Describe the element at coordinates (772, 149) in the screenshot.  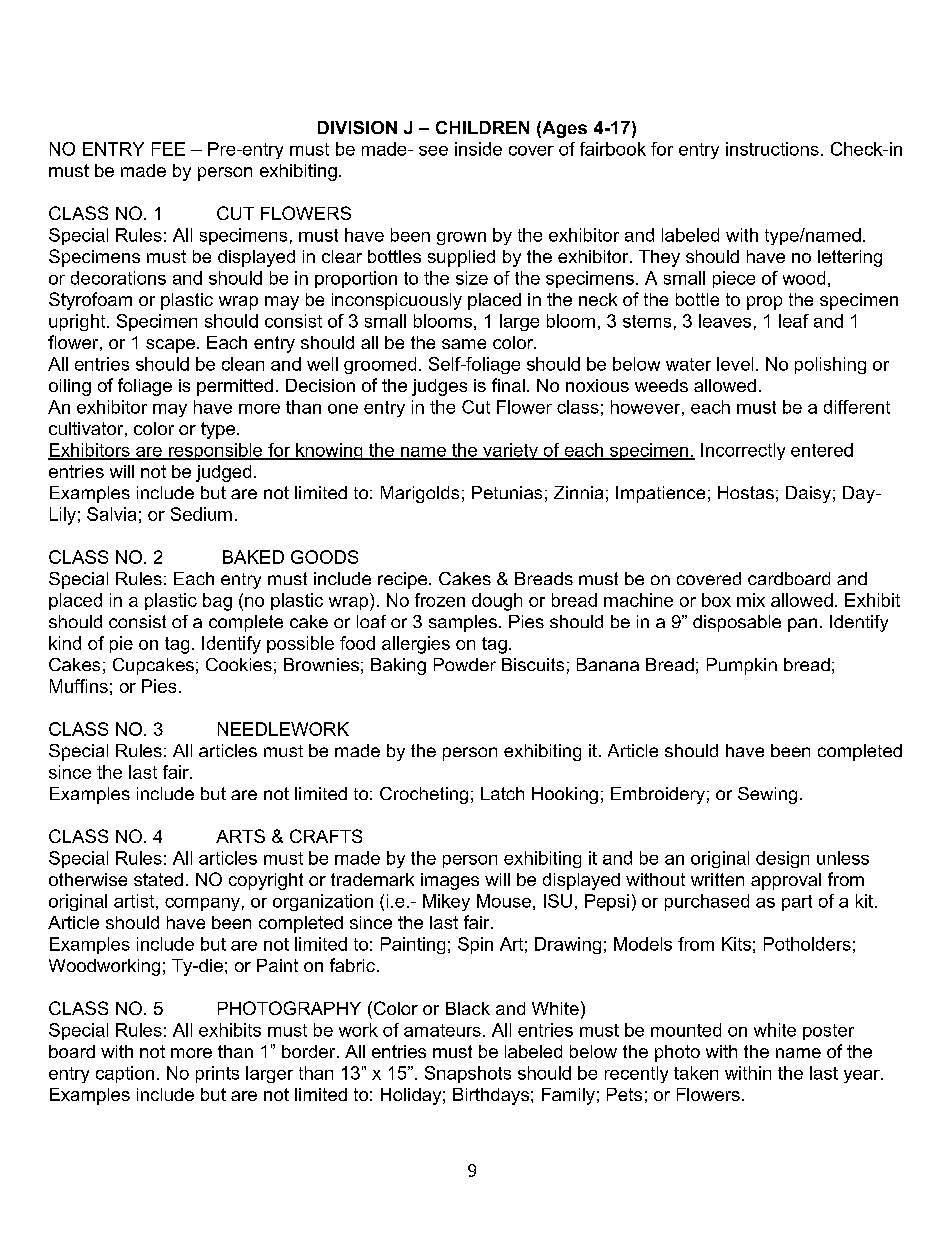
I see `instructions` at that location.
